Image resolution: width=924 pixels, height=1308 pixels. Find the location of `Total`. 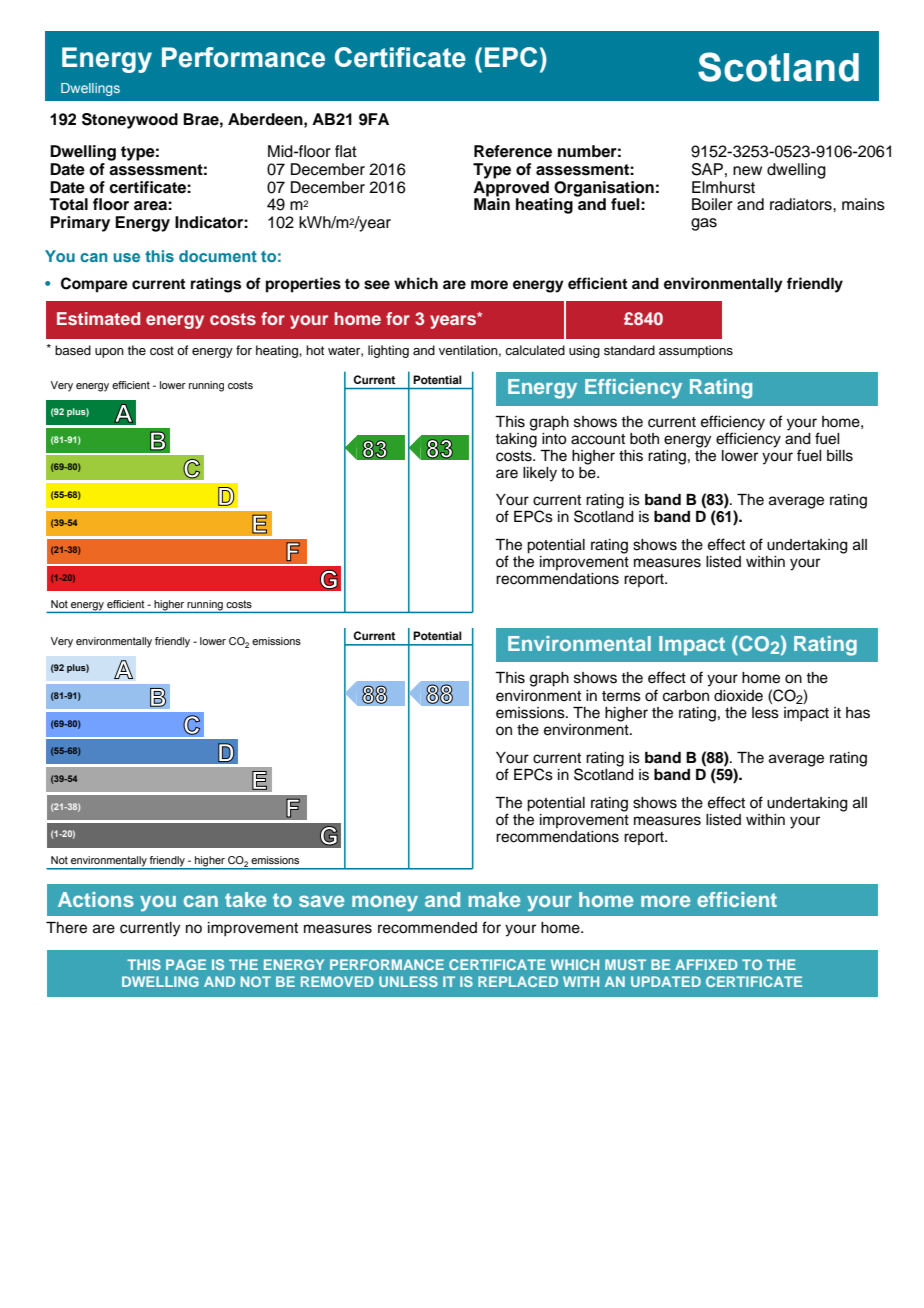

Total is located at coordinates (68, 204).
